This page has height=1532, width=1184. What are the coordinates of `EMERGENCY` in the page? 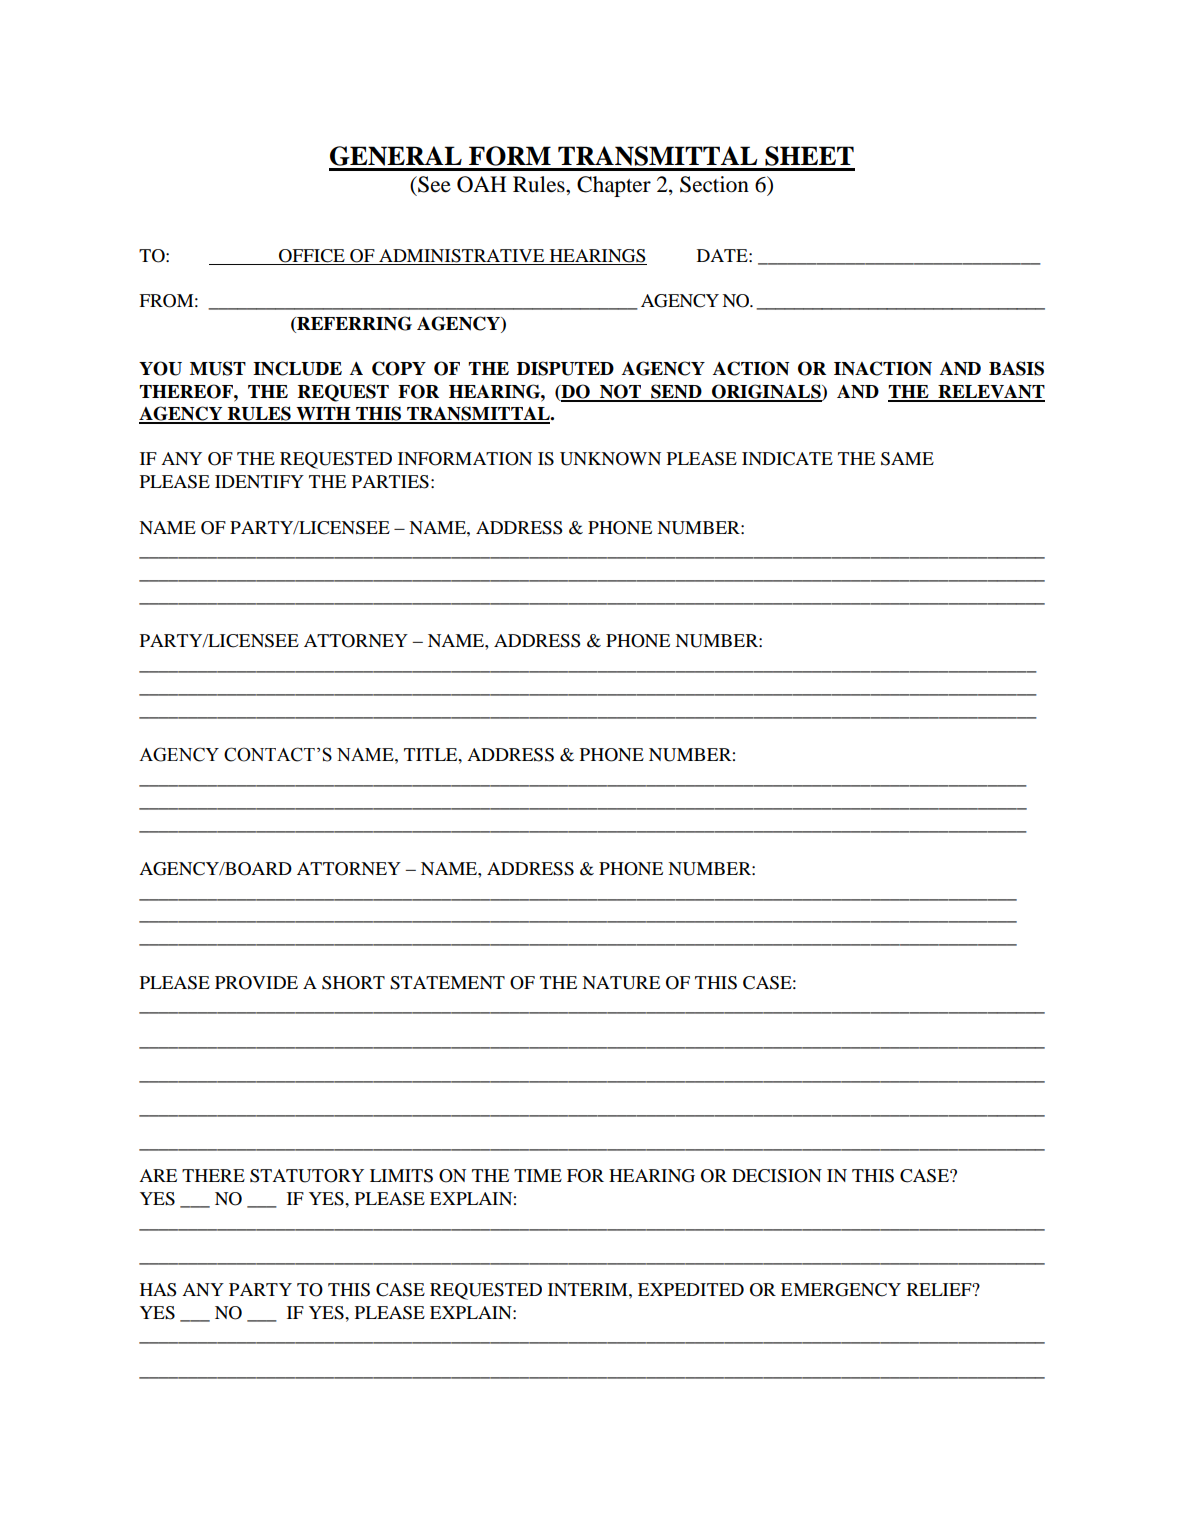 It's located at (841, 1290).
